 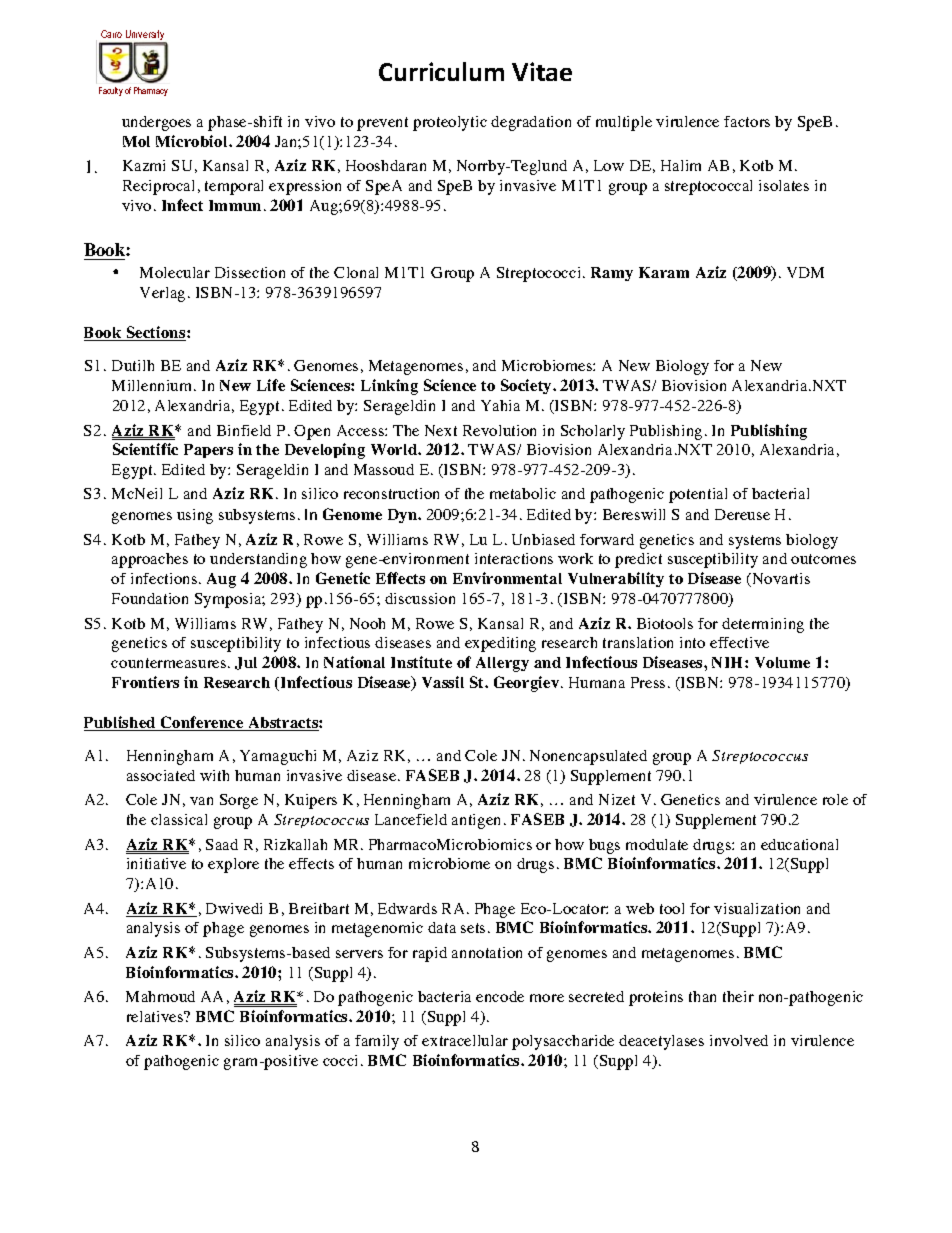 What do you see at coordinates (780, 580) in the page?
I see `Novartis` at bounding box center [780, 580].
